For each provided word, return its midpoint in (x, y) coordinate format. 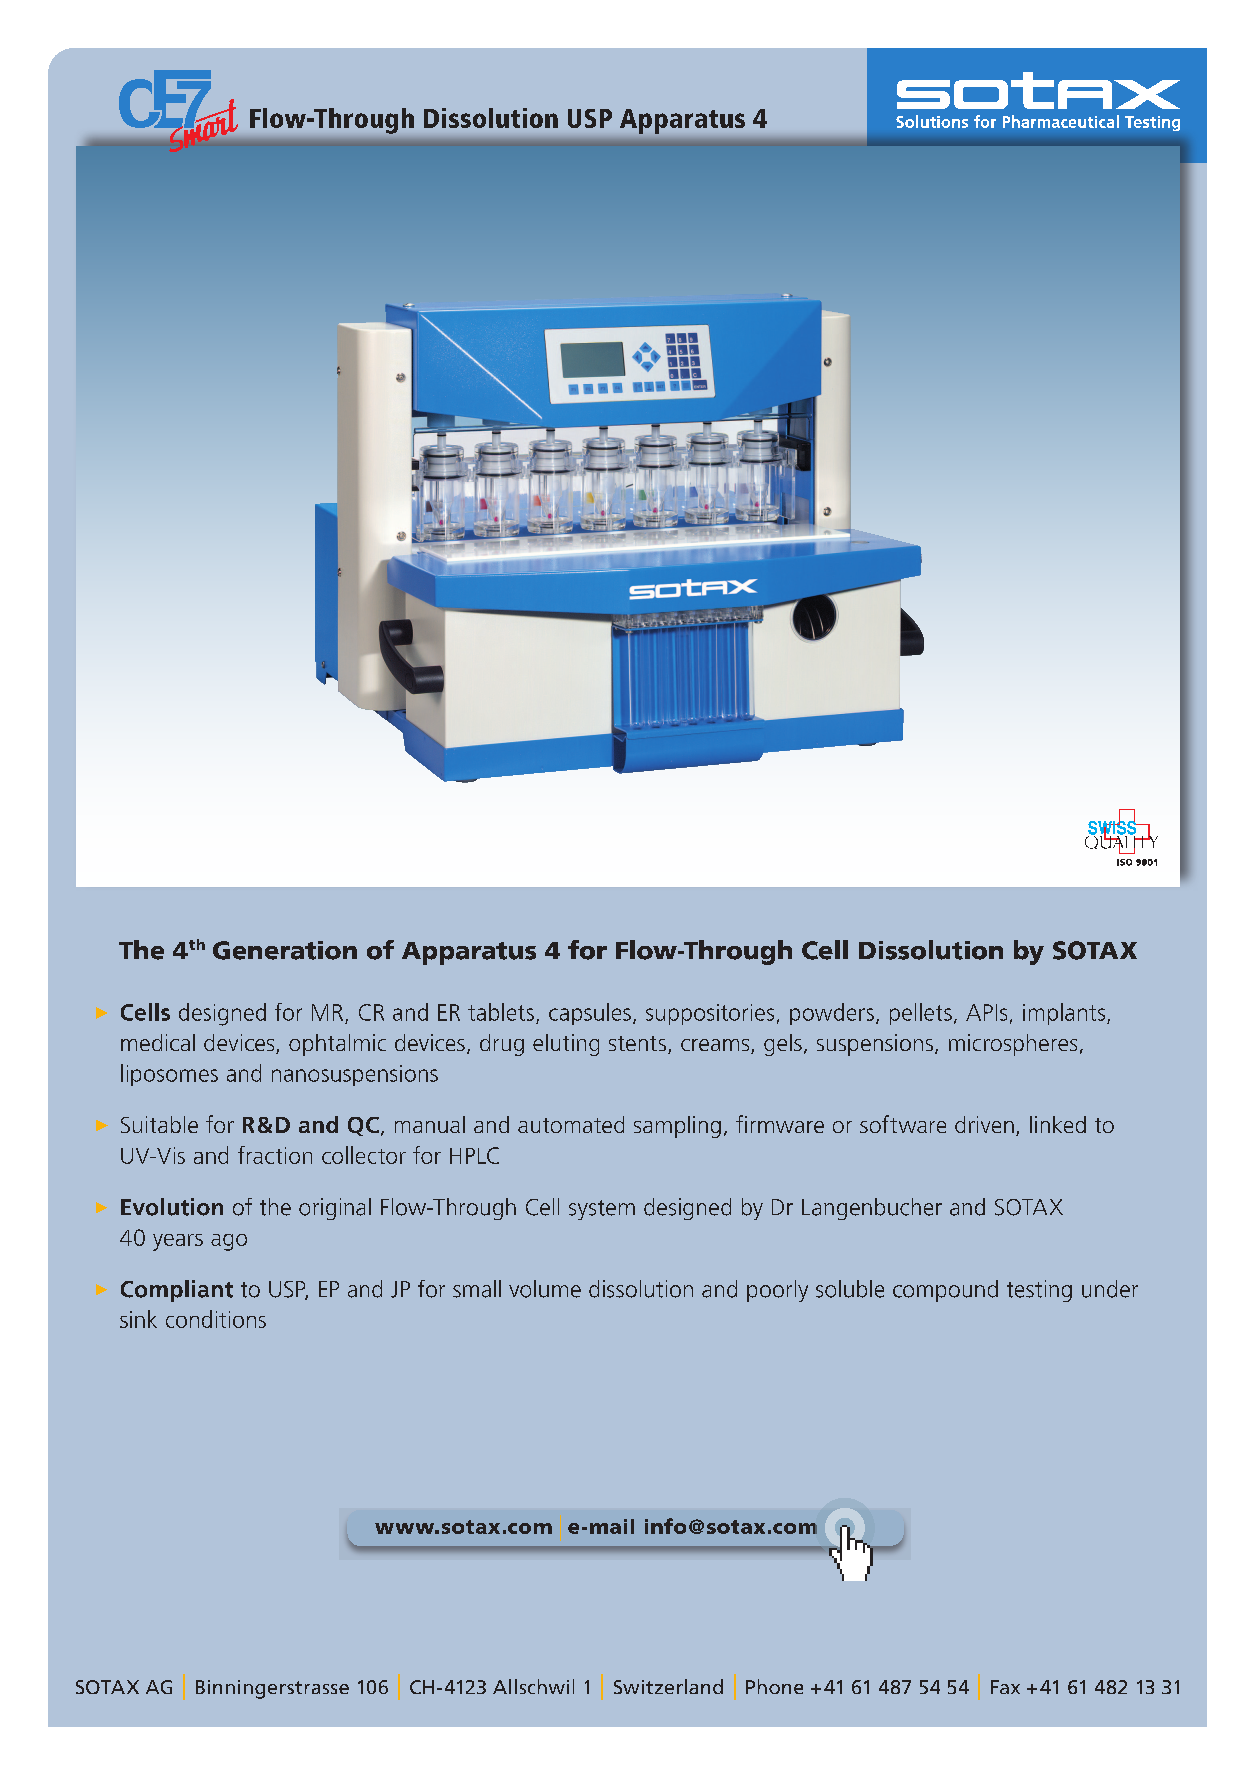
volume (545, 1289)
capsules (590, 1014)
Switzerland (668, 1686)
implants (1065, 1014)
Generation (285, 950)
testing (1039, 1291)
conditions (216, 1319)
